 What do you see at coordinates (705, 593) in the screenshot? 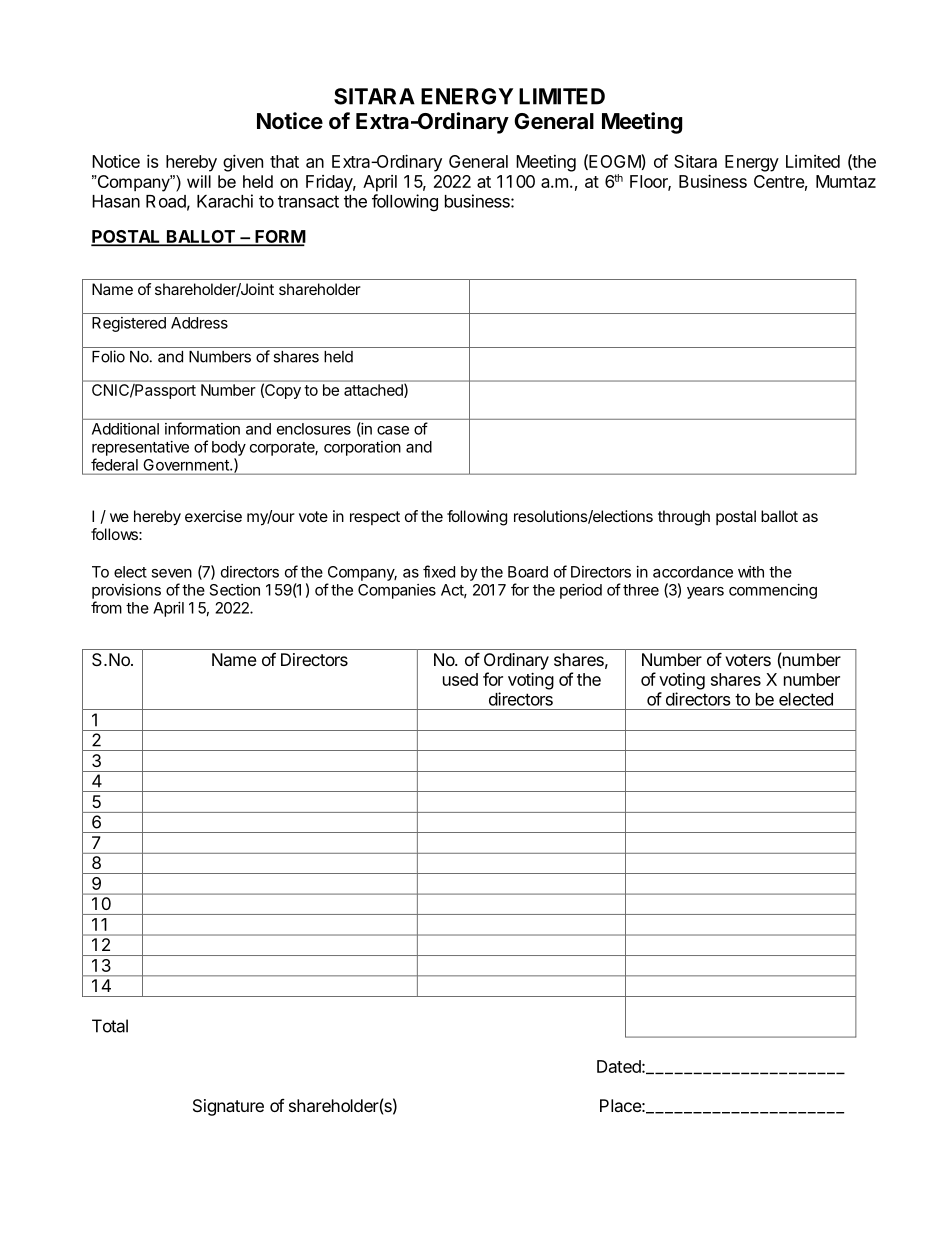
I see `years` at bounding box center [705, 593].
